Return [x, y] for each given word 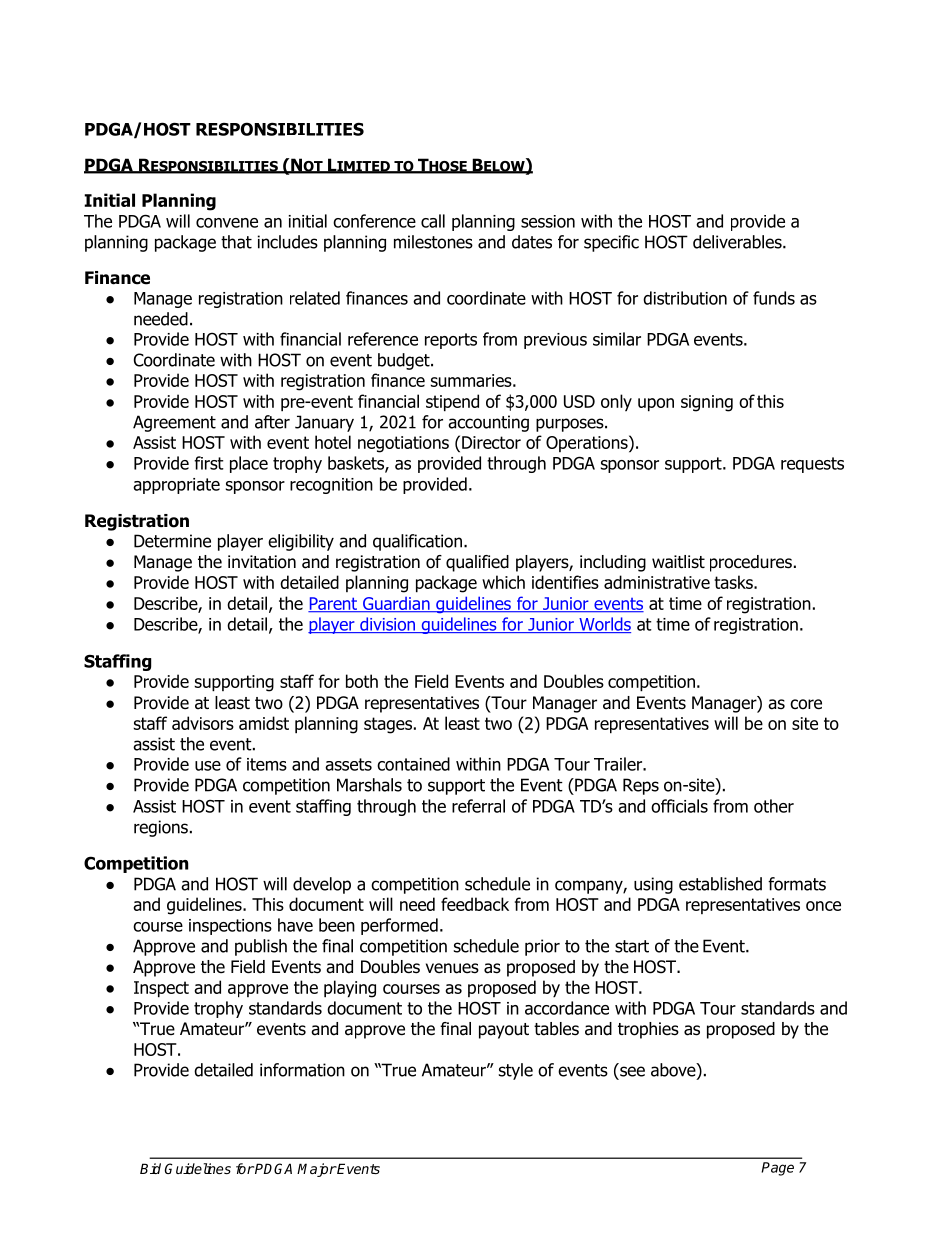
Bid [150, 1168]
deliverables [738, 242]
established [720, 884]
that [236, 242]
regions [161, 828]
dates [532, 242]
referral [478, 806]
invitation [262, 562]
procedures [751, 563]
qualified [477, 563]
